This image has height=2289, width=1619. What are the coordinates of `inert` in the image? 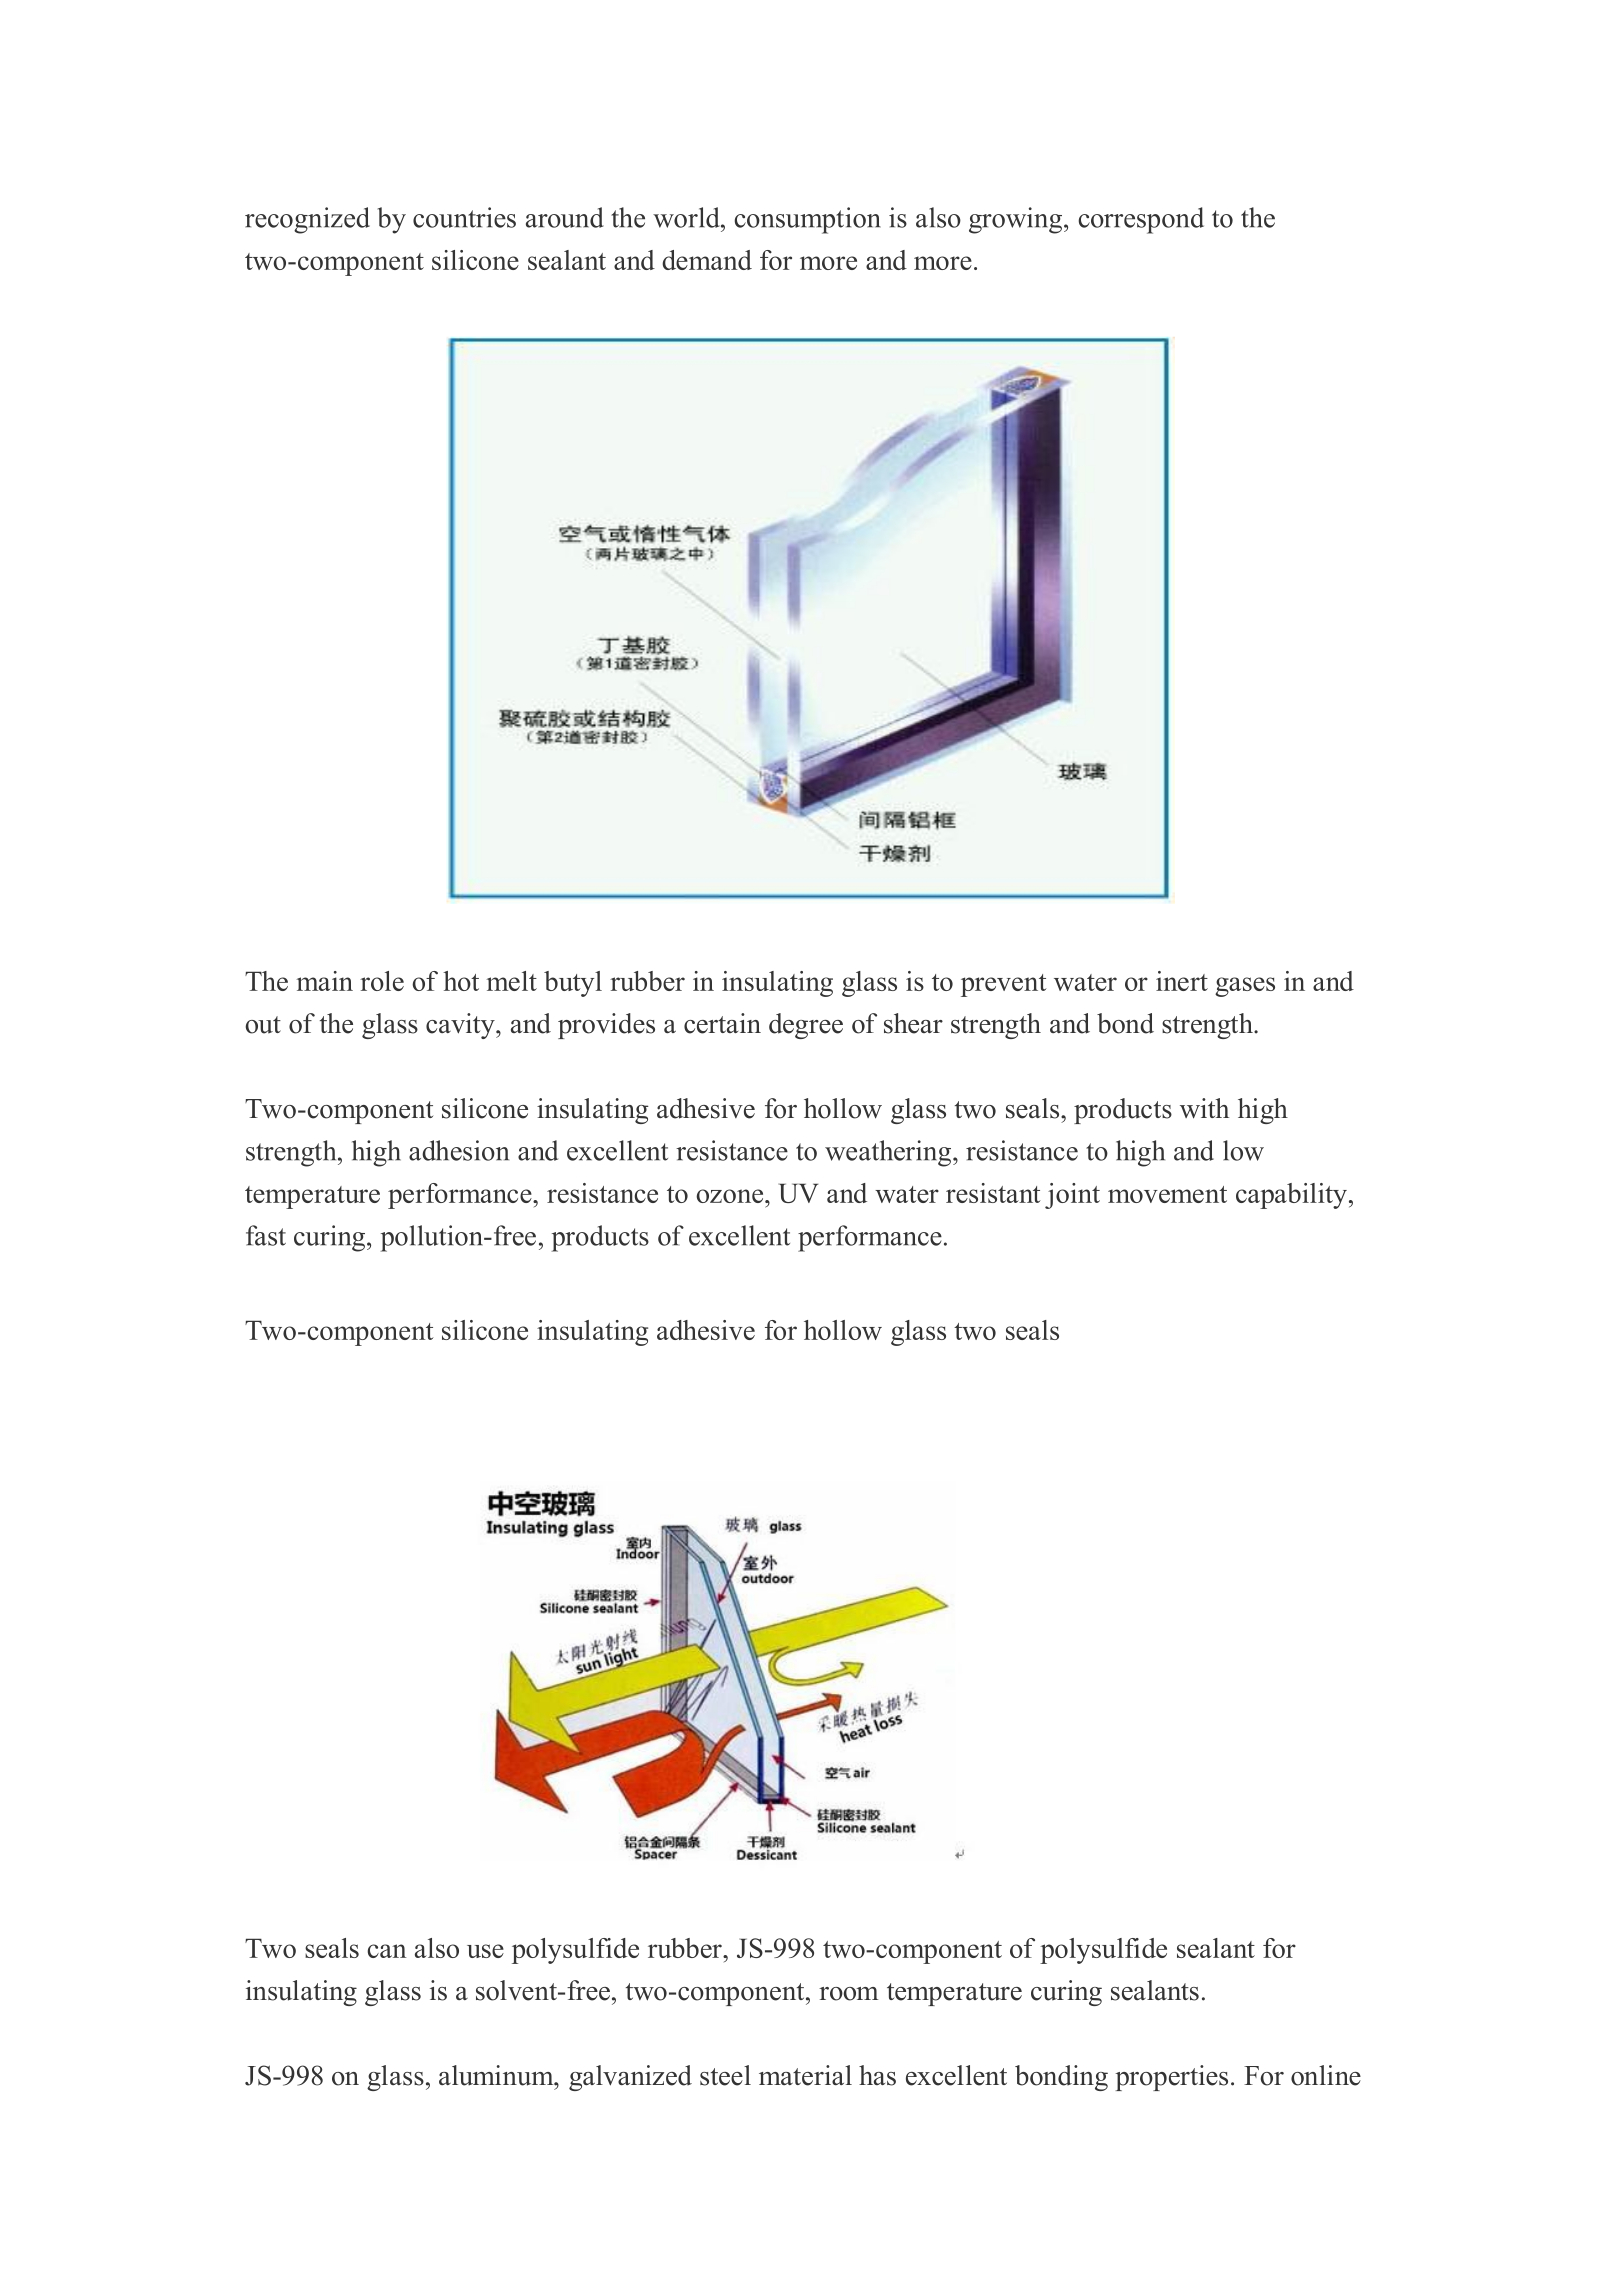 It's located at (1182, 981).
